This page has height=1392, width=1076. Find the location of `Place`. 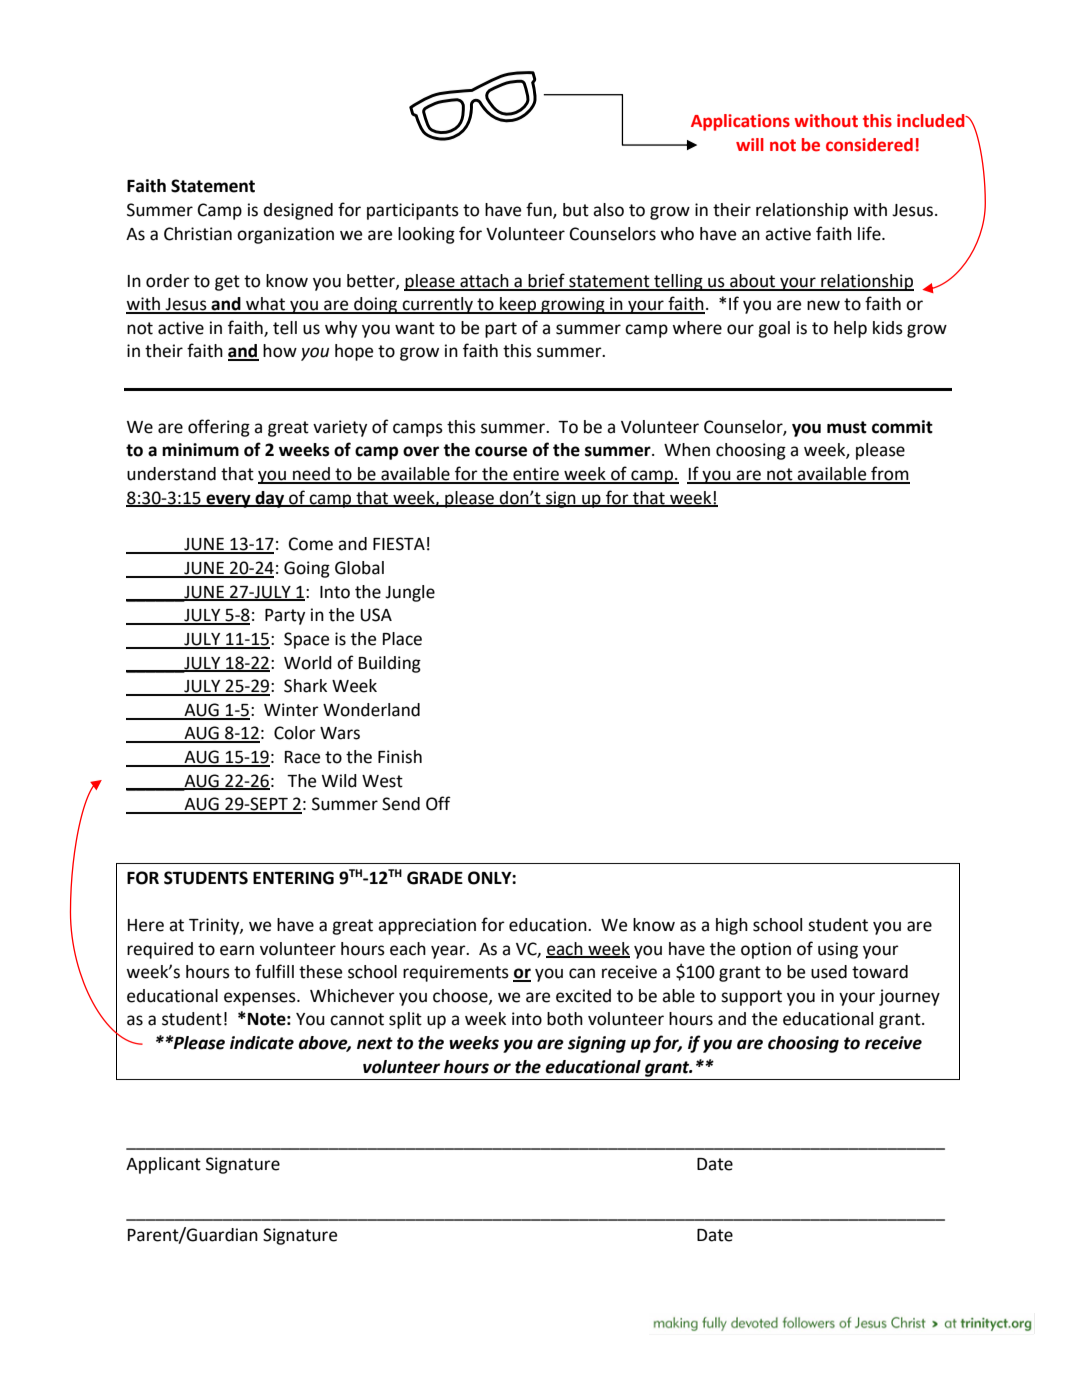

Place is located at coordinates (402, 639).
